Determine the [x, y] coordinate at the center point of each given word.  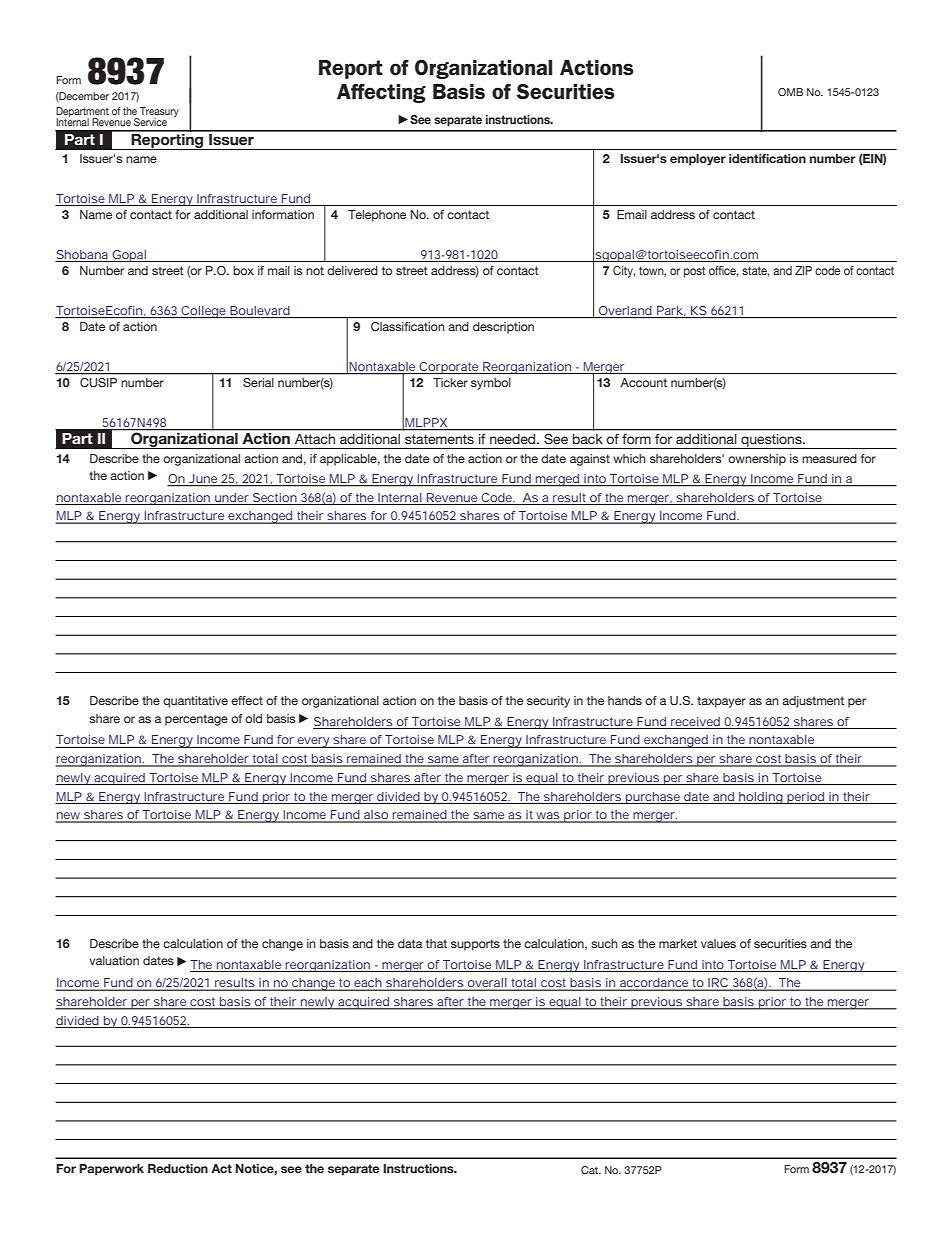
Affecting [381, 93]
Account [643, 382]
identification [767, 158]
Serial [258, 382]
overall [487, 984]
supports [475, 945]
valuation [114, 960]
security [548, 702]
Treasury [158, 113]
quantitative [195, 702]
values [718, 943]
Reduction [178, 1168]
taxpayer [721, 702]
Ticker [450, 382]
